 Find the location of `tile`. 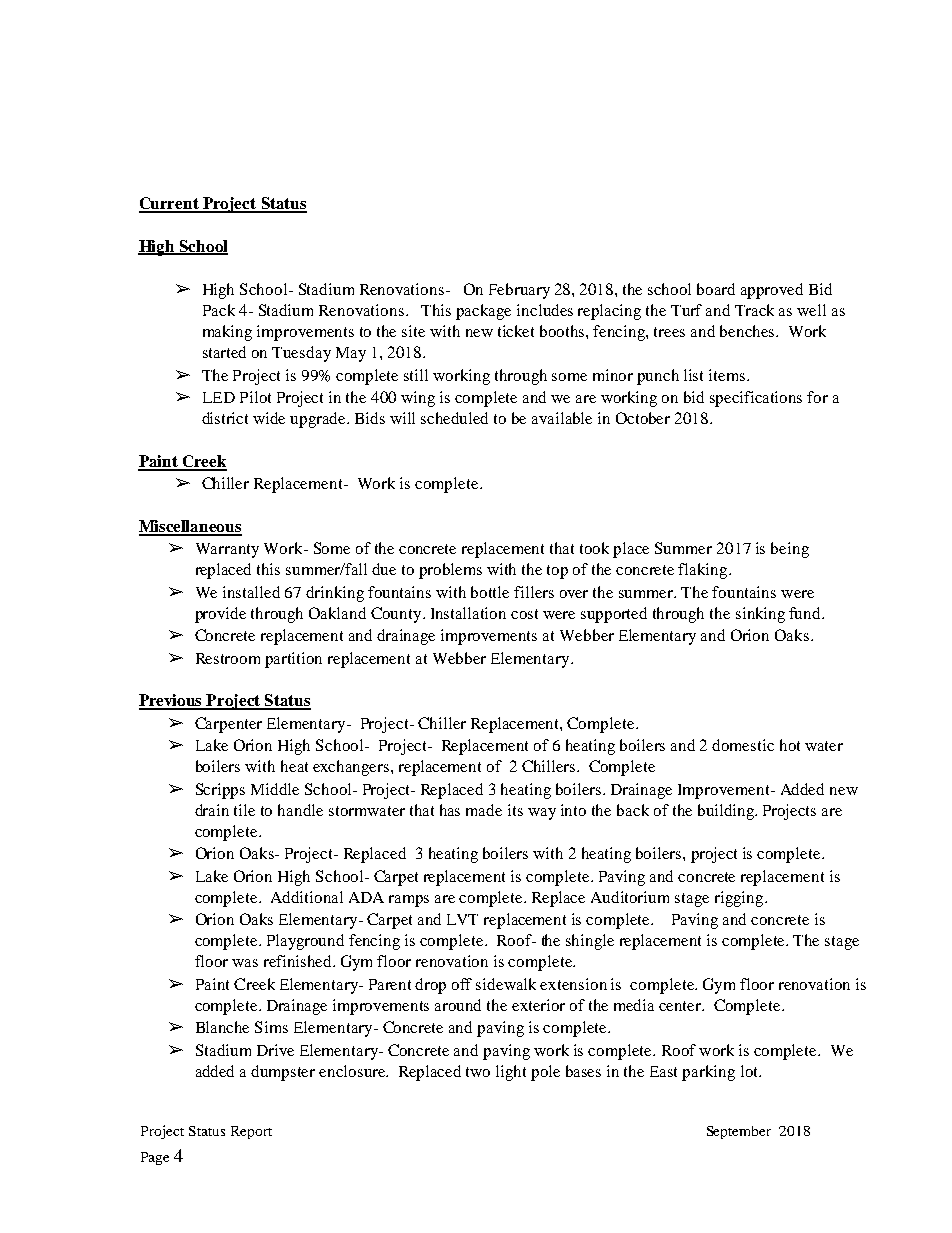

tile is located at coordinates (244, 810).
